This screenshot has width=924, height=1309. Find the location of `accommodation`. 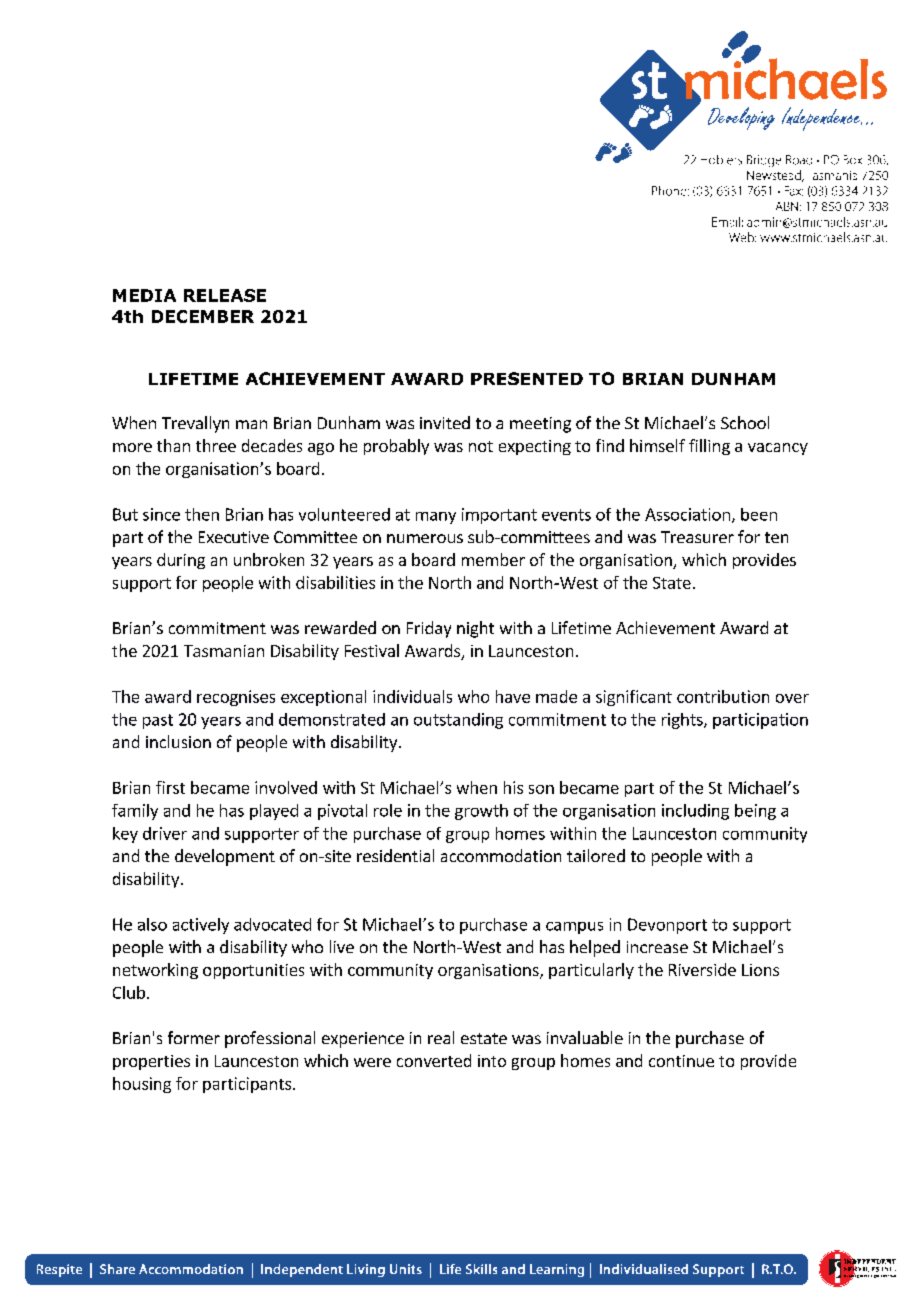

accommodation is located at coordinates (501, 855).
